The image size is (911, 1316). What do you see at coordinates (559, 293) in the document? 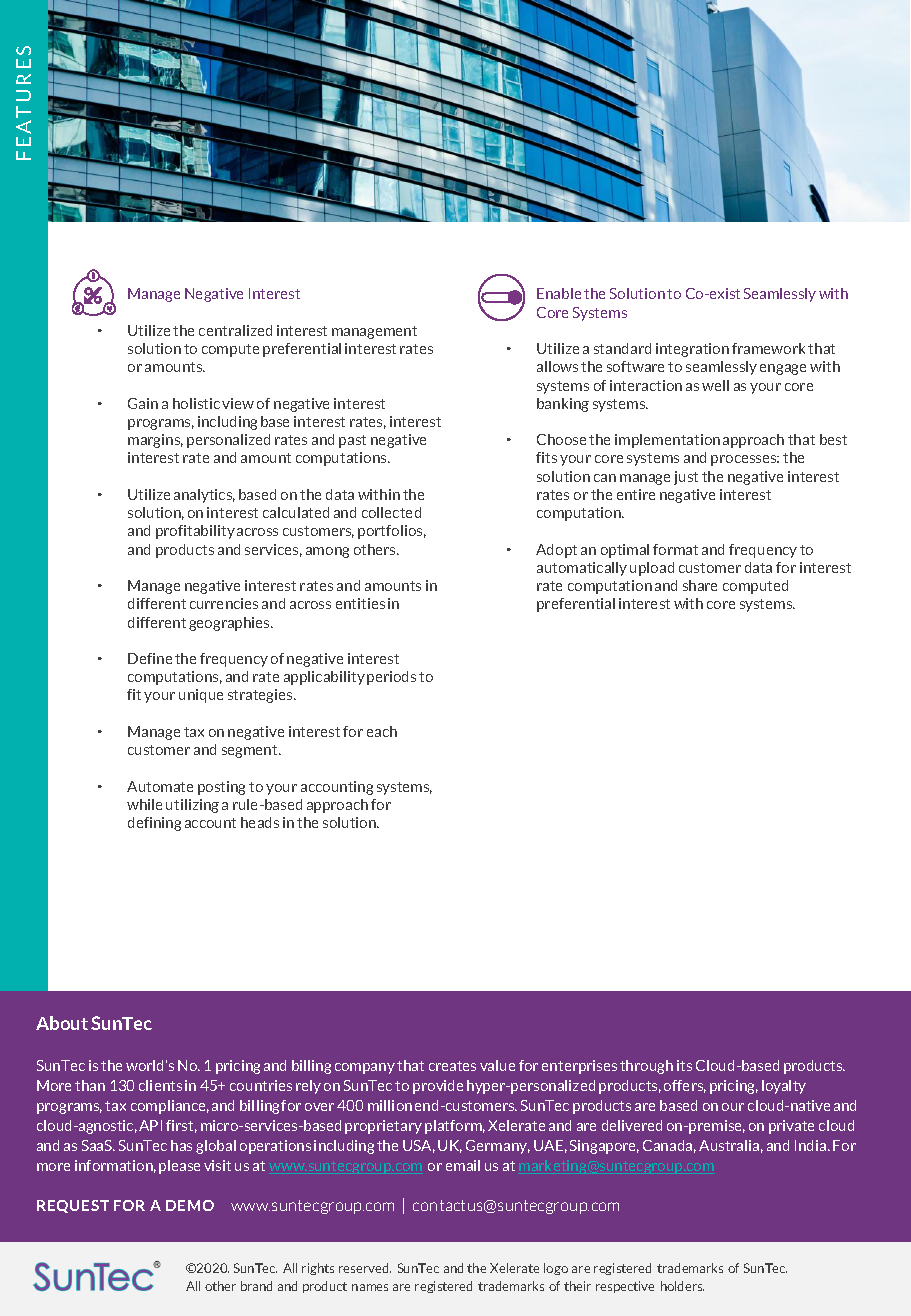
I see `Enable` at bounding box center [559, 293].
